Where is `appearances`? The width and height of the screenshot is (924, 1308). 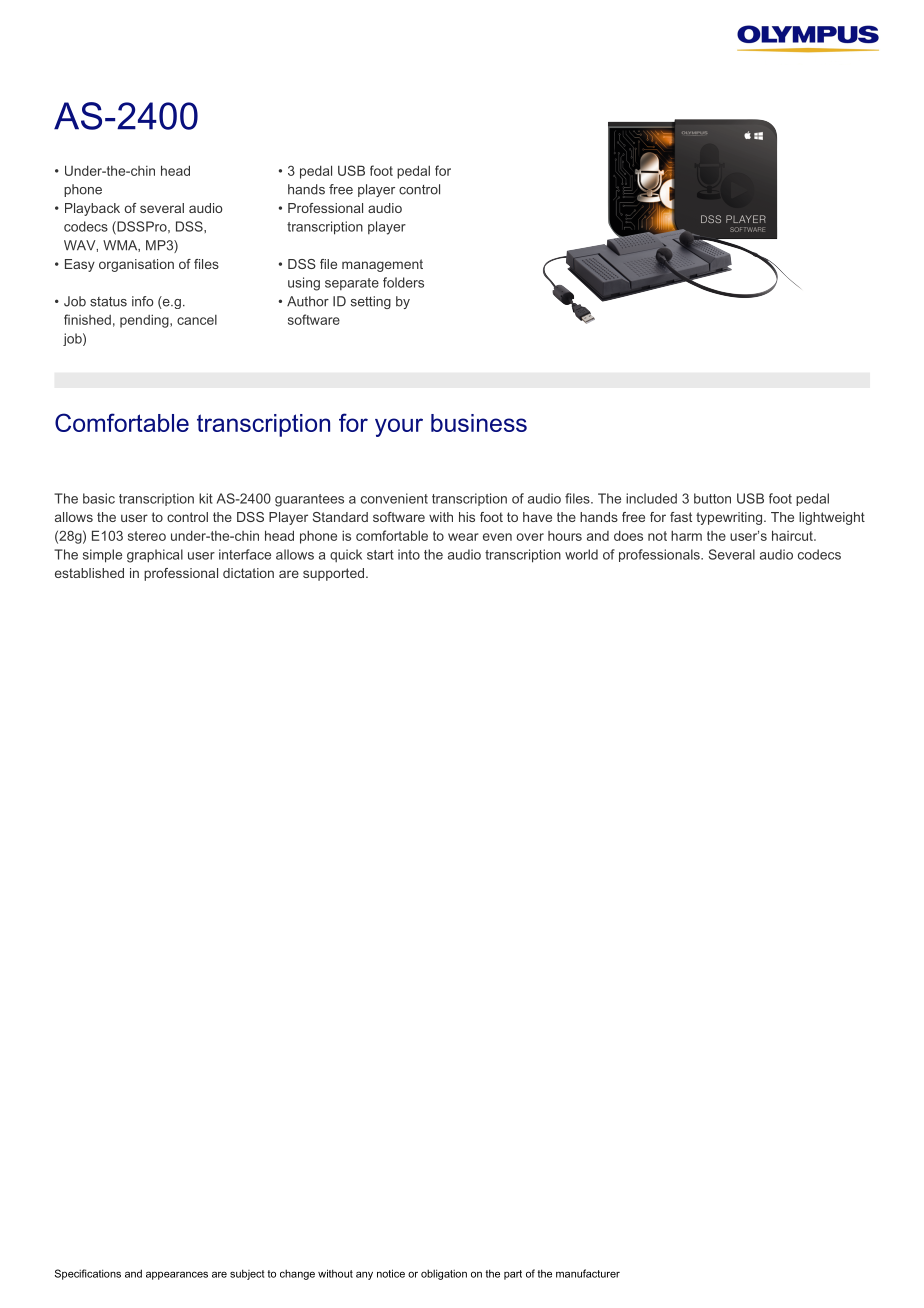
appearances is located at coordinates (177, 1275).
